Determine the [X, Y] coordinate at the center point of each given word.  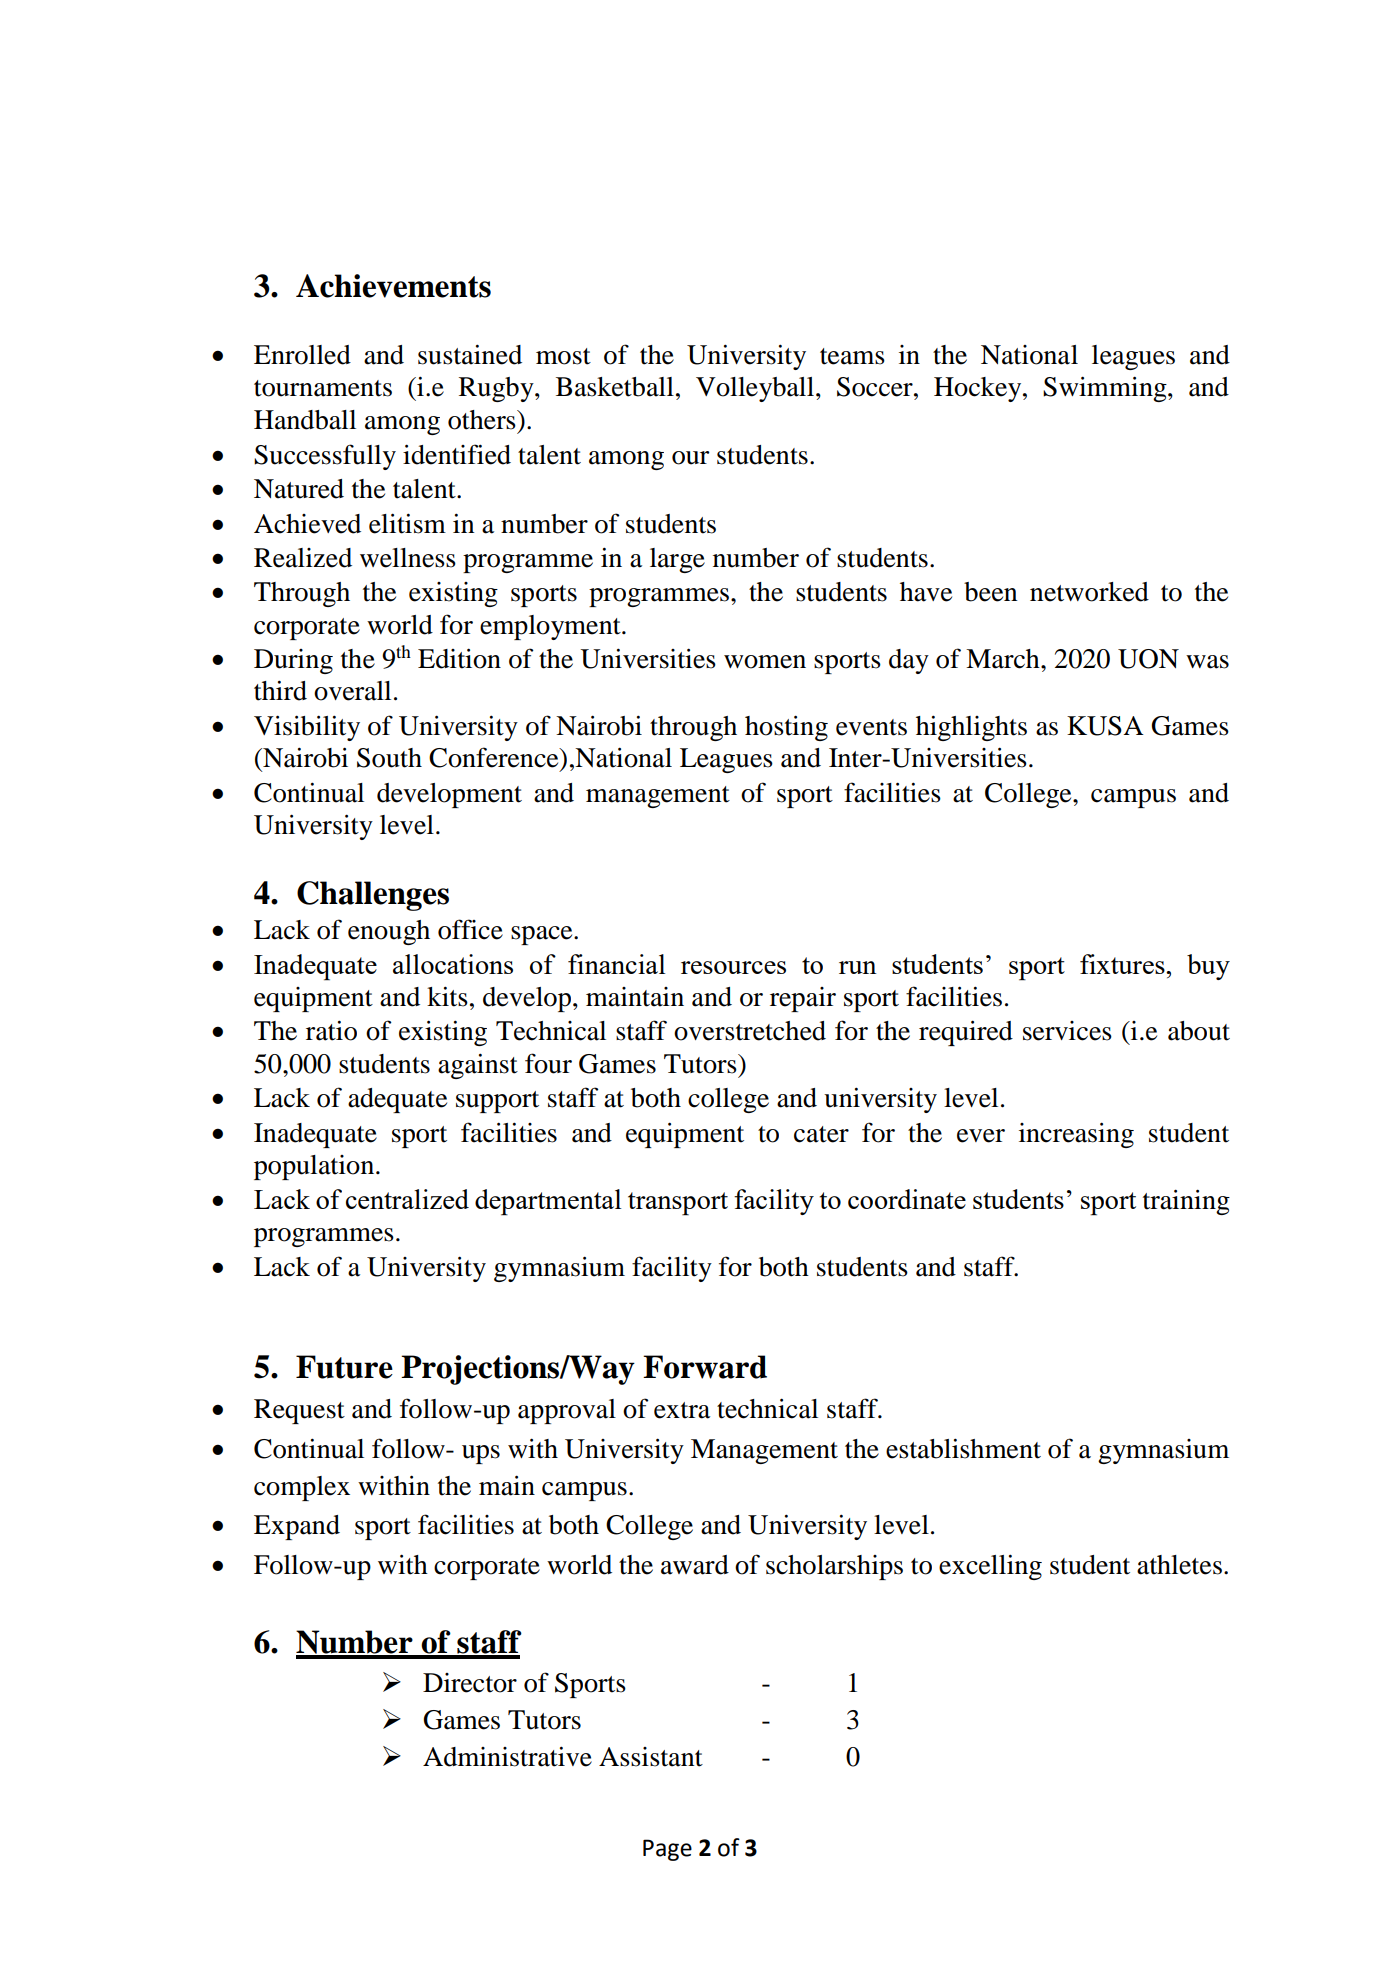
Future [344, 1367]
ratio [331, 1030]
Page [667, 1850]
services [1067, 1031]
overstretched [750, 1031]
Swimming [1106, 389]
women [765, 662]
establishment [963, 1448]
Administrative [507, 1756]
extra [682, 1410]
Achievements [393, 286]
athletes [1179, 1565]
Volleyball [755, 389]
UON [1148, 659]
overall [352, 691]
